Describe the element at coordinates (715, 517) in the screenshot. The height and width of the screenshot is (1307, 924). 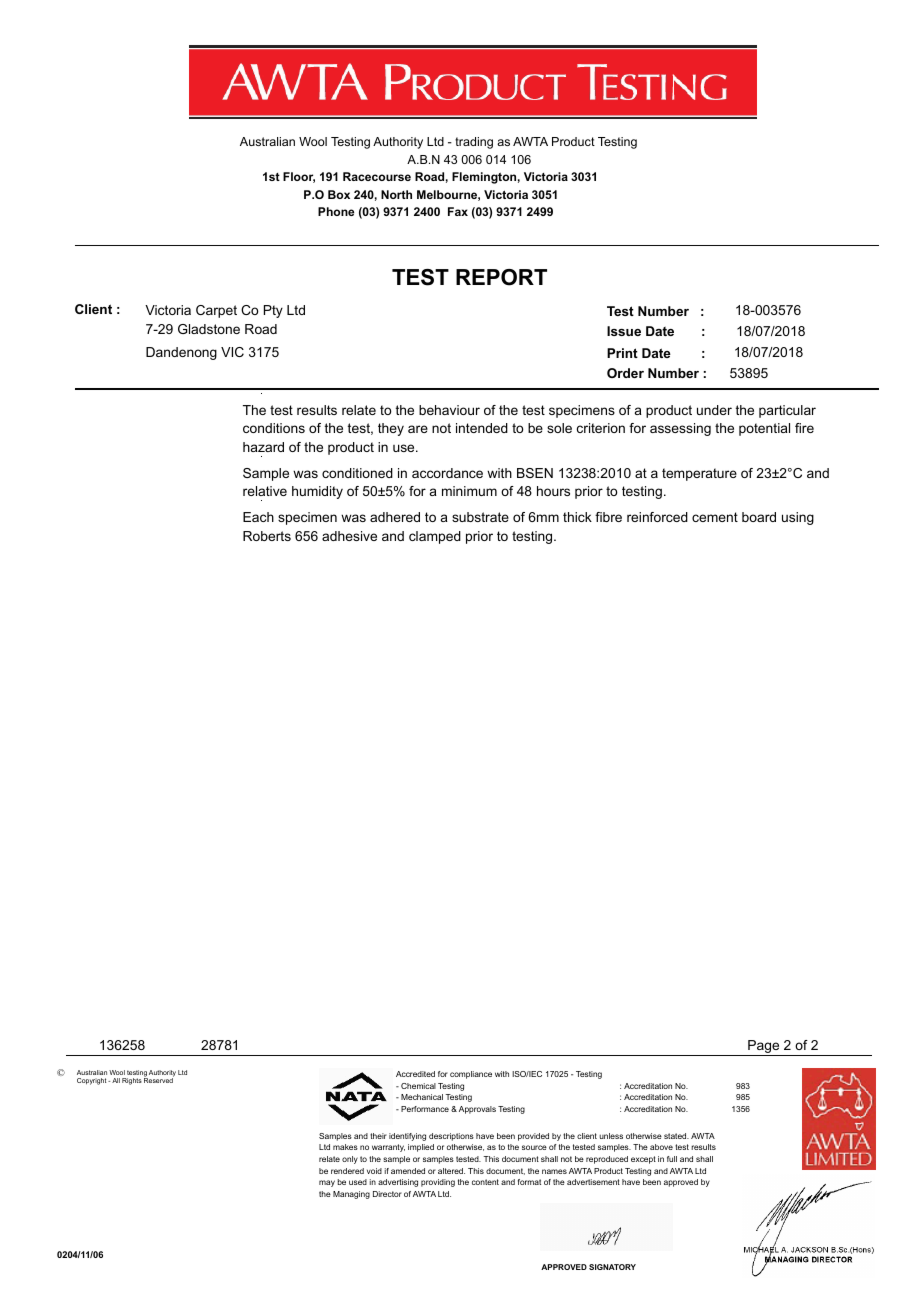
I see `cement` at that location.
